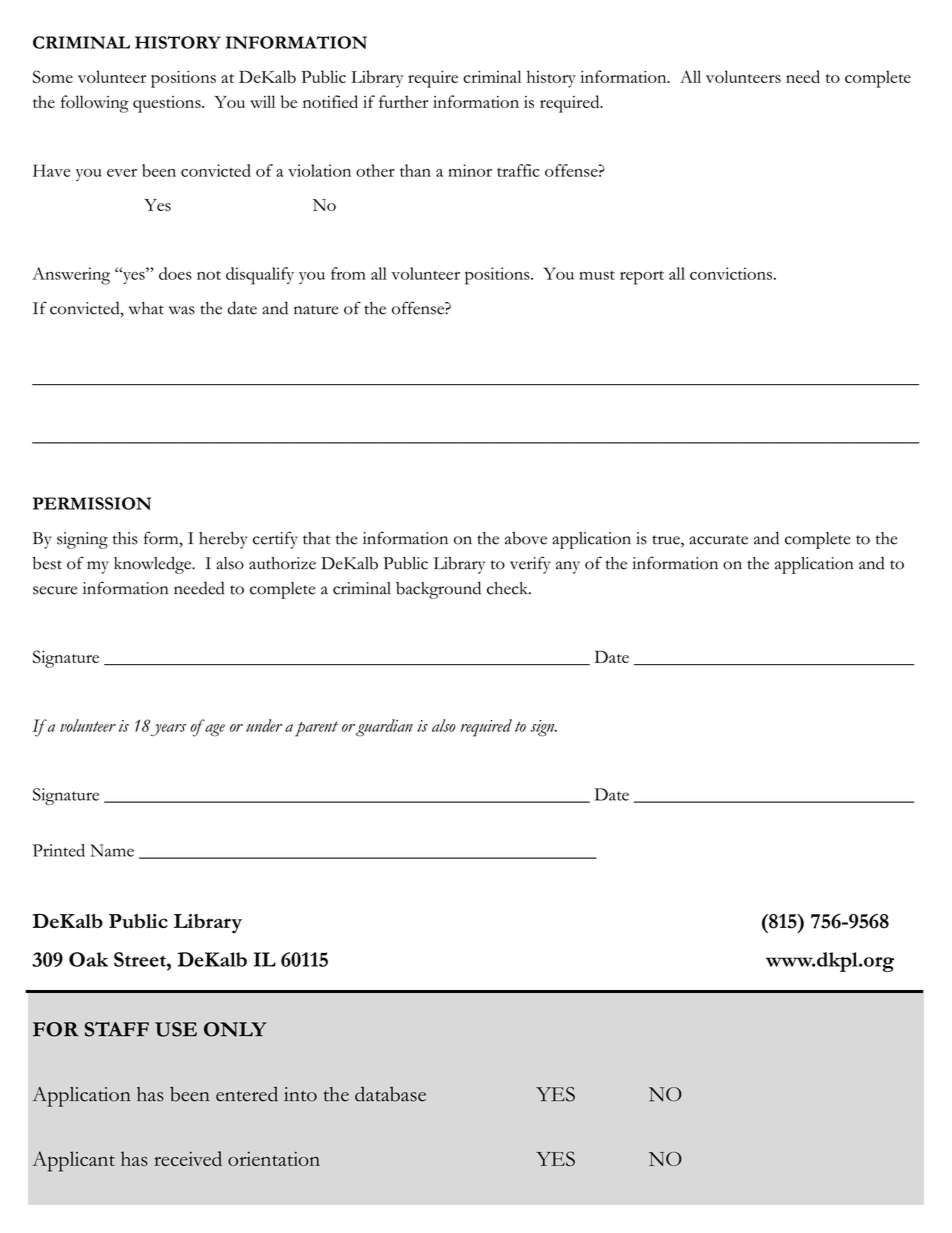 The image size is (952, 1233). What do you see at coordinates (403, 101) in the screenshot?
I see `further` at bounding box center [403, 101].
